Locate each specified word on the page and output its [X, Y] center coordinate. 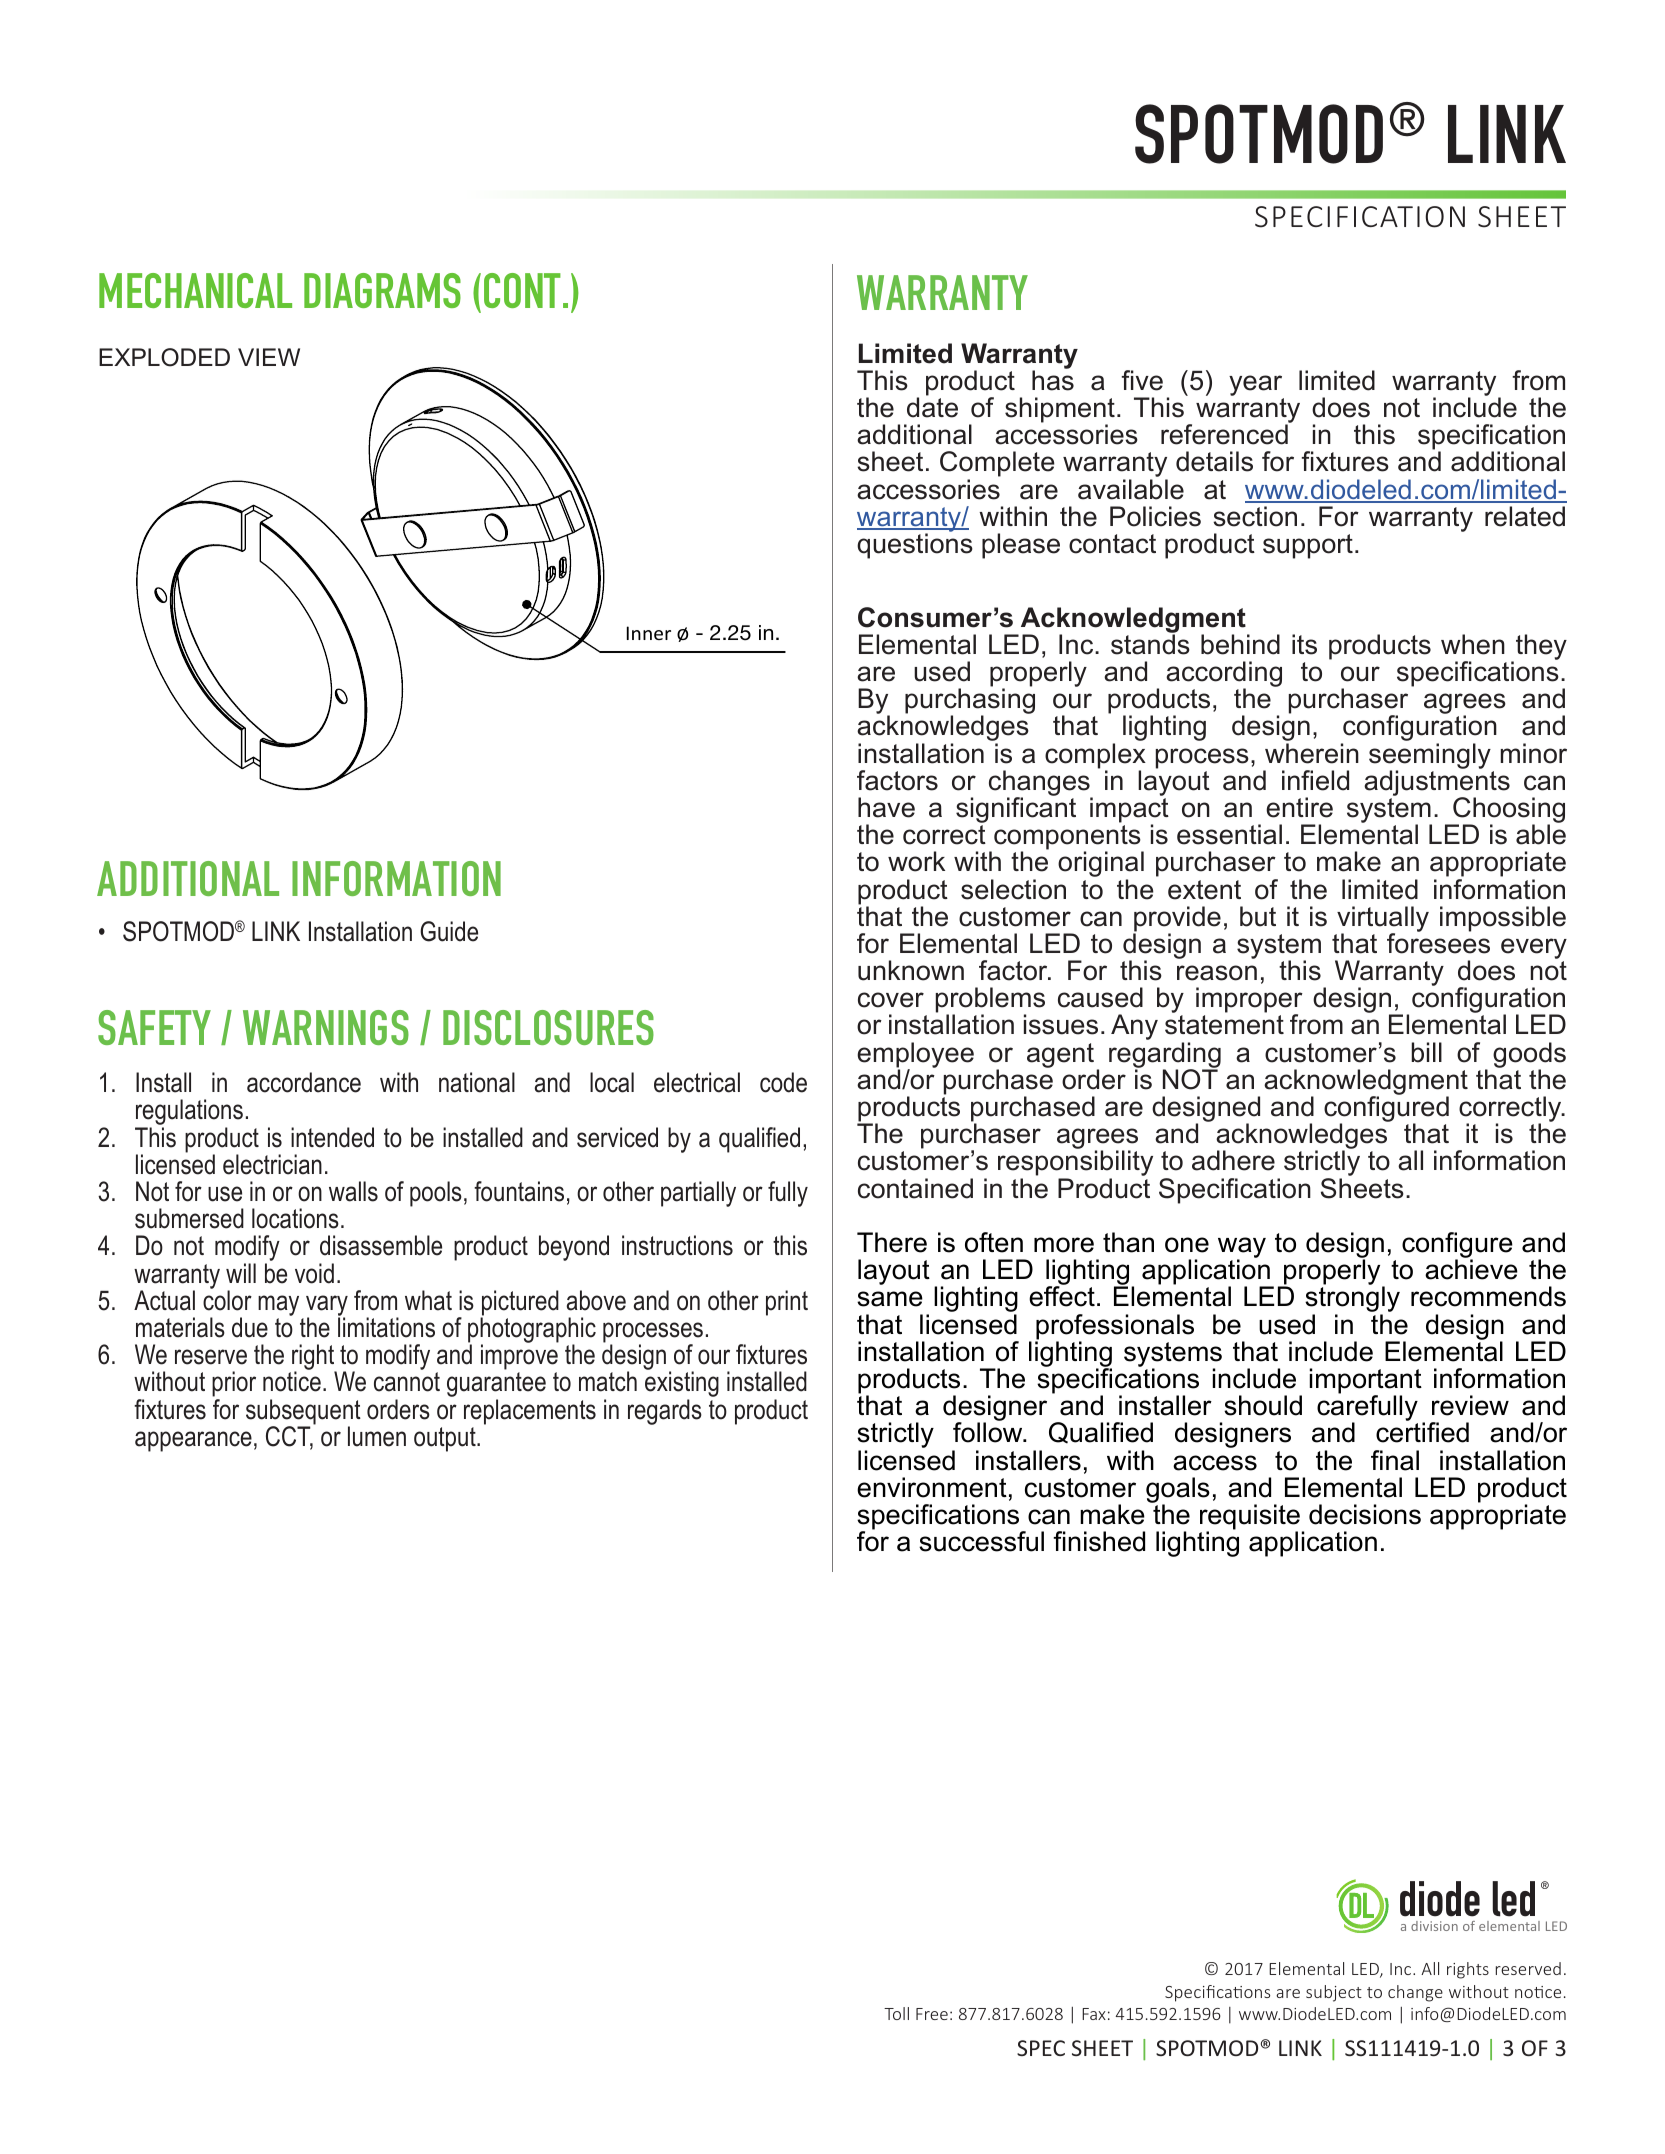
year [1255, 385]
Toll [896, 2013]
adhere [1233, 1160]
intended [332, 1137]
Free [932, 2014]
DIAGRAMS [382, 290]
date [932, 407]
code [783, 1082]
